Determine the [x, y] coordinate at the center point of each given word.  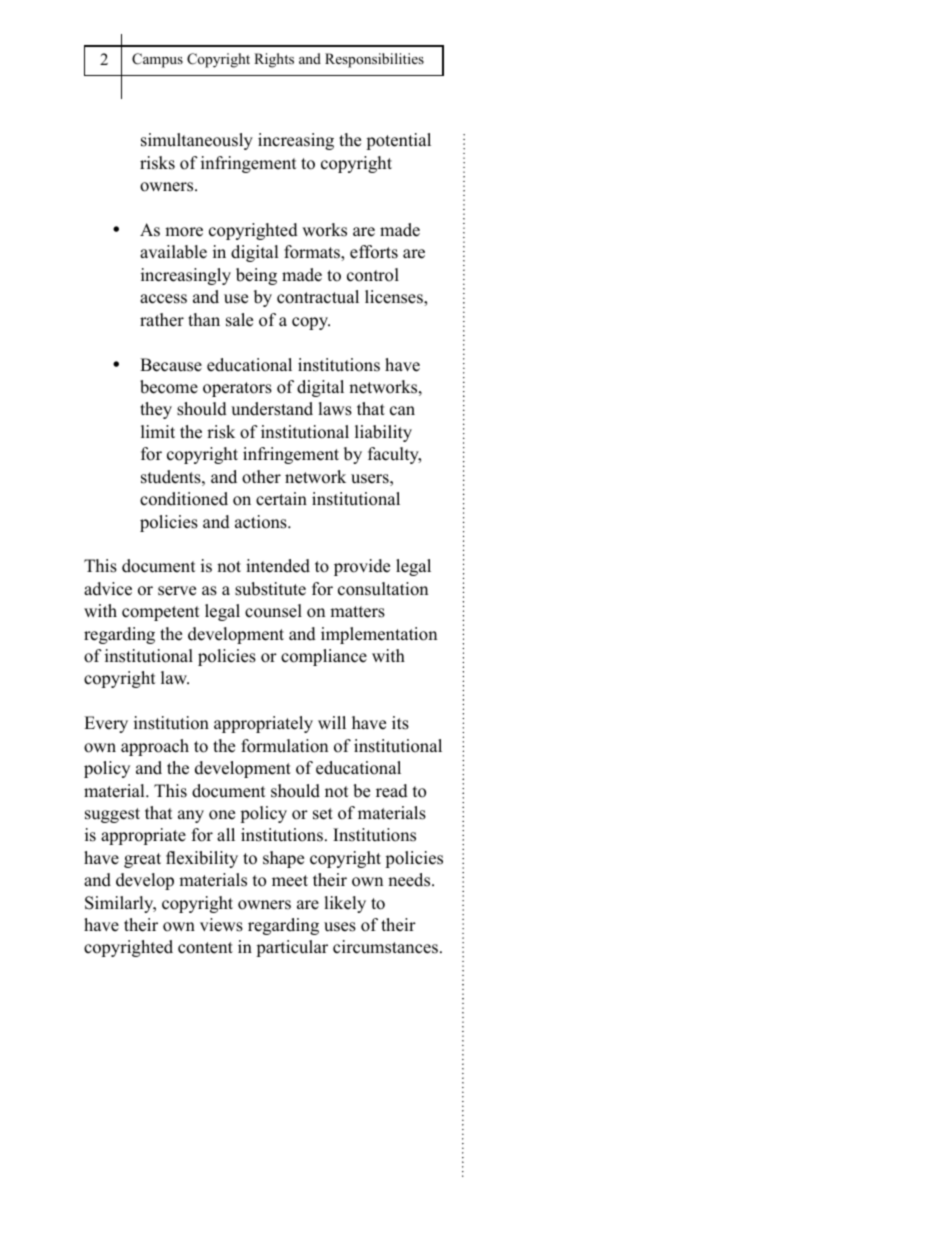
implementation [379, 635]
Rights [274, 60]
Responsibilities [374, 60]
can [402, 411]
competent [161, 613]
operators [237, 389]
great [142, 860]
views [221, 925]
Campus [157, 60]
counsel [273, 611]
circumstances [385, 947]
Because [171, 365]
